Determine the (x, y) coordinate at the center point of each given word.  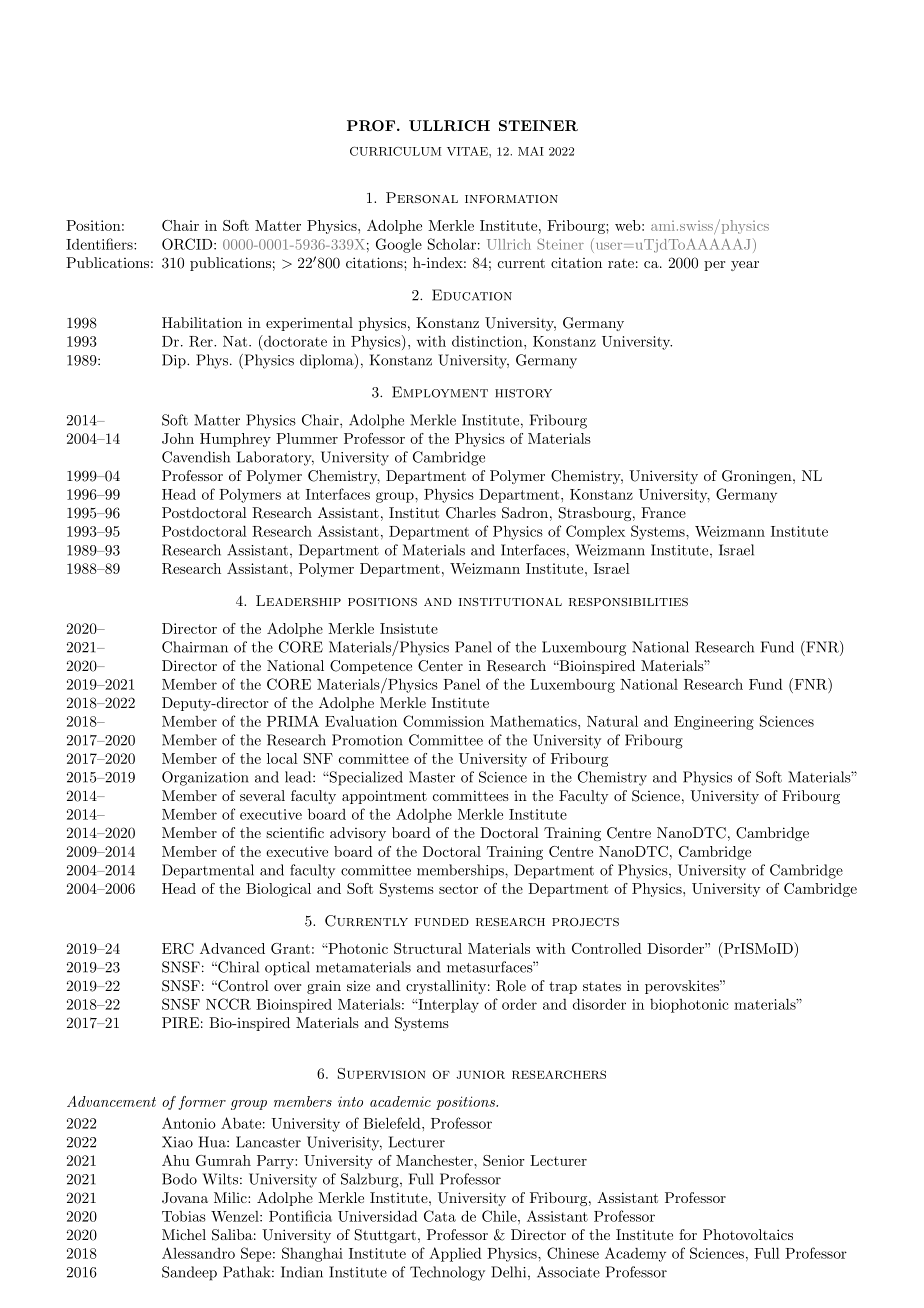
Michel (184, 1234)
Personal (422, 198)
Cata (440, 1216)
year (745, 266)
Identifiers (100, 244)
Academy (635, 1254)
